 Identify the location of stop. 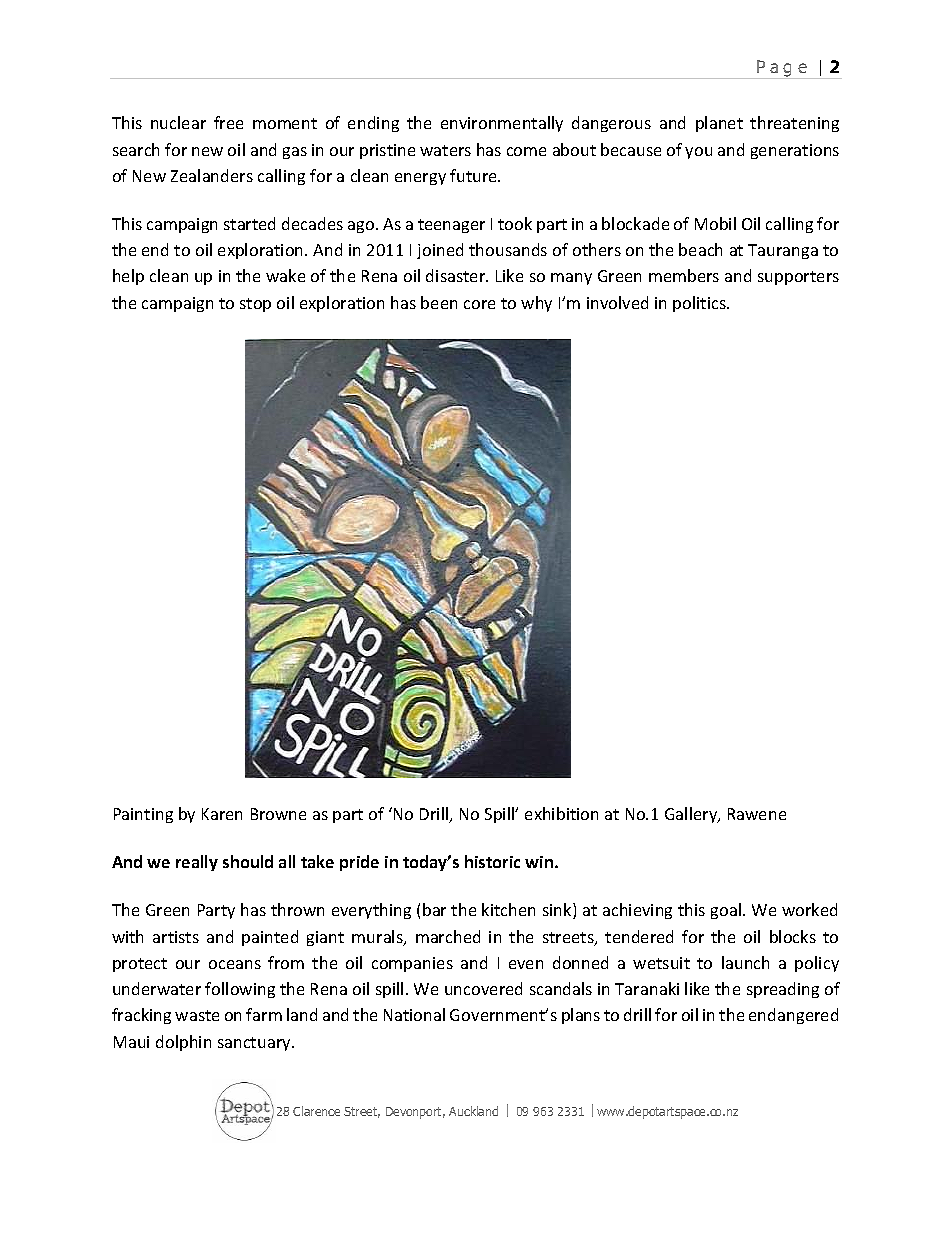
(255, 305).
